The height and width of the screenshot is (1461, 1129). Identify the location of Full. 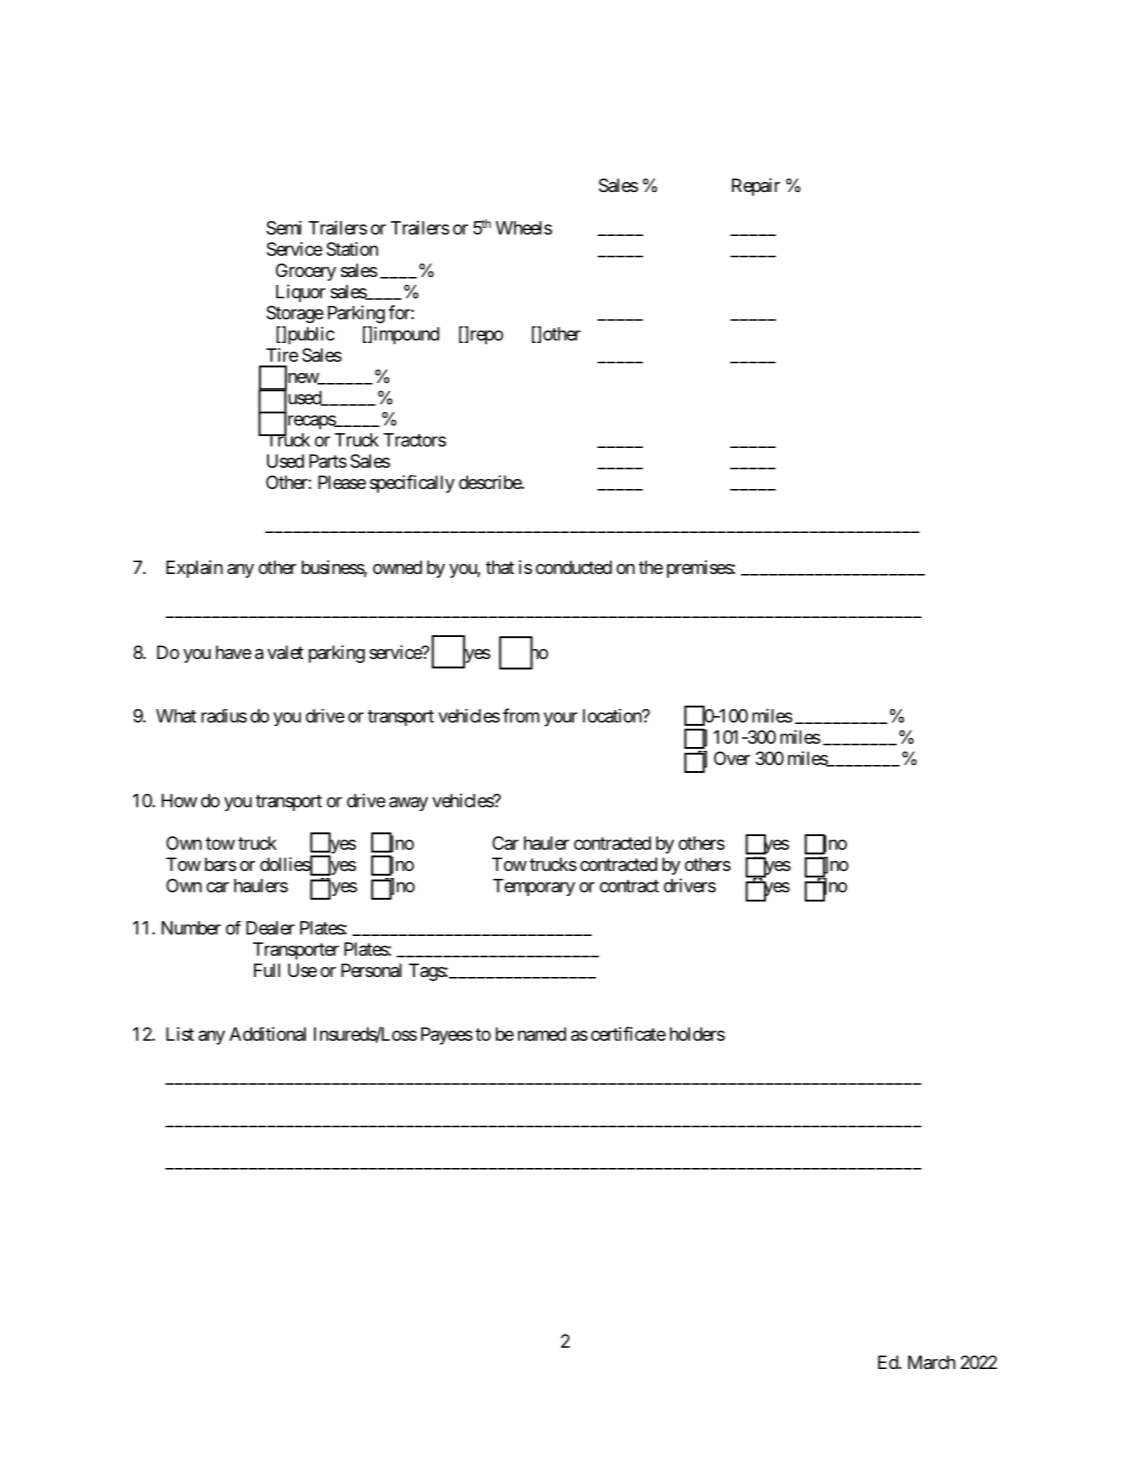
(267, 970).
